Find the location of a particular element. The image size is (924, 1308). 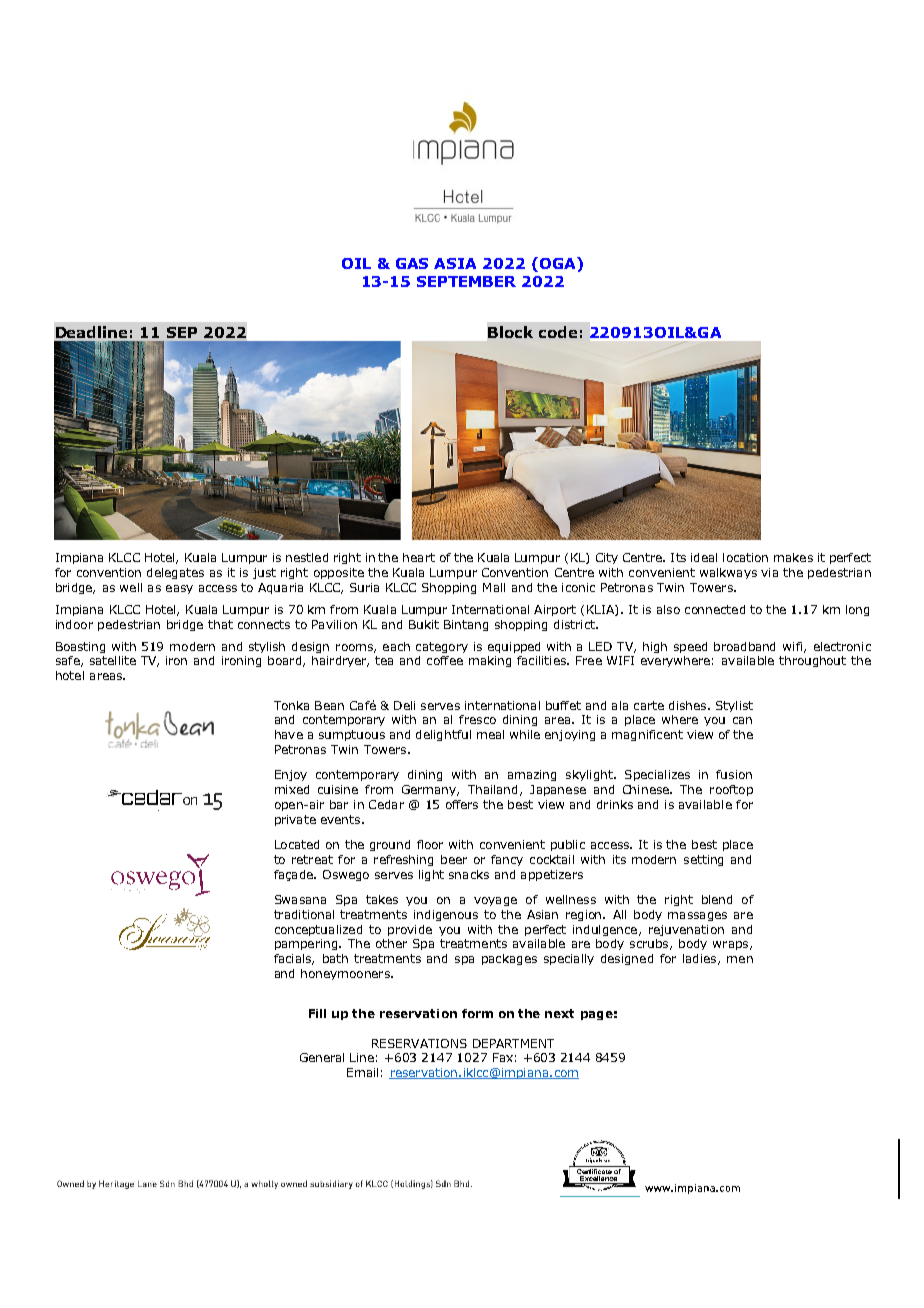

GAS is located at coordinates (412, 263).
